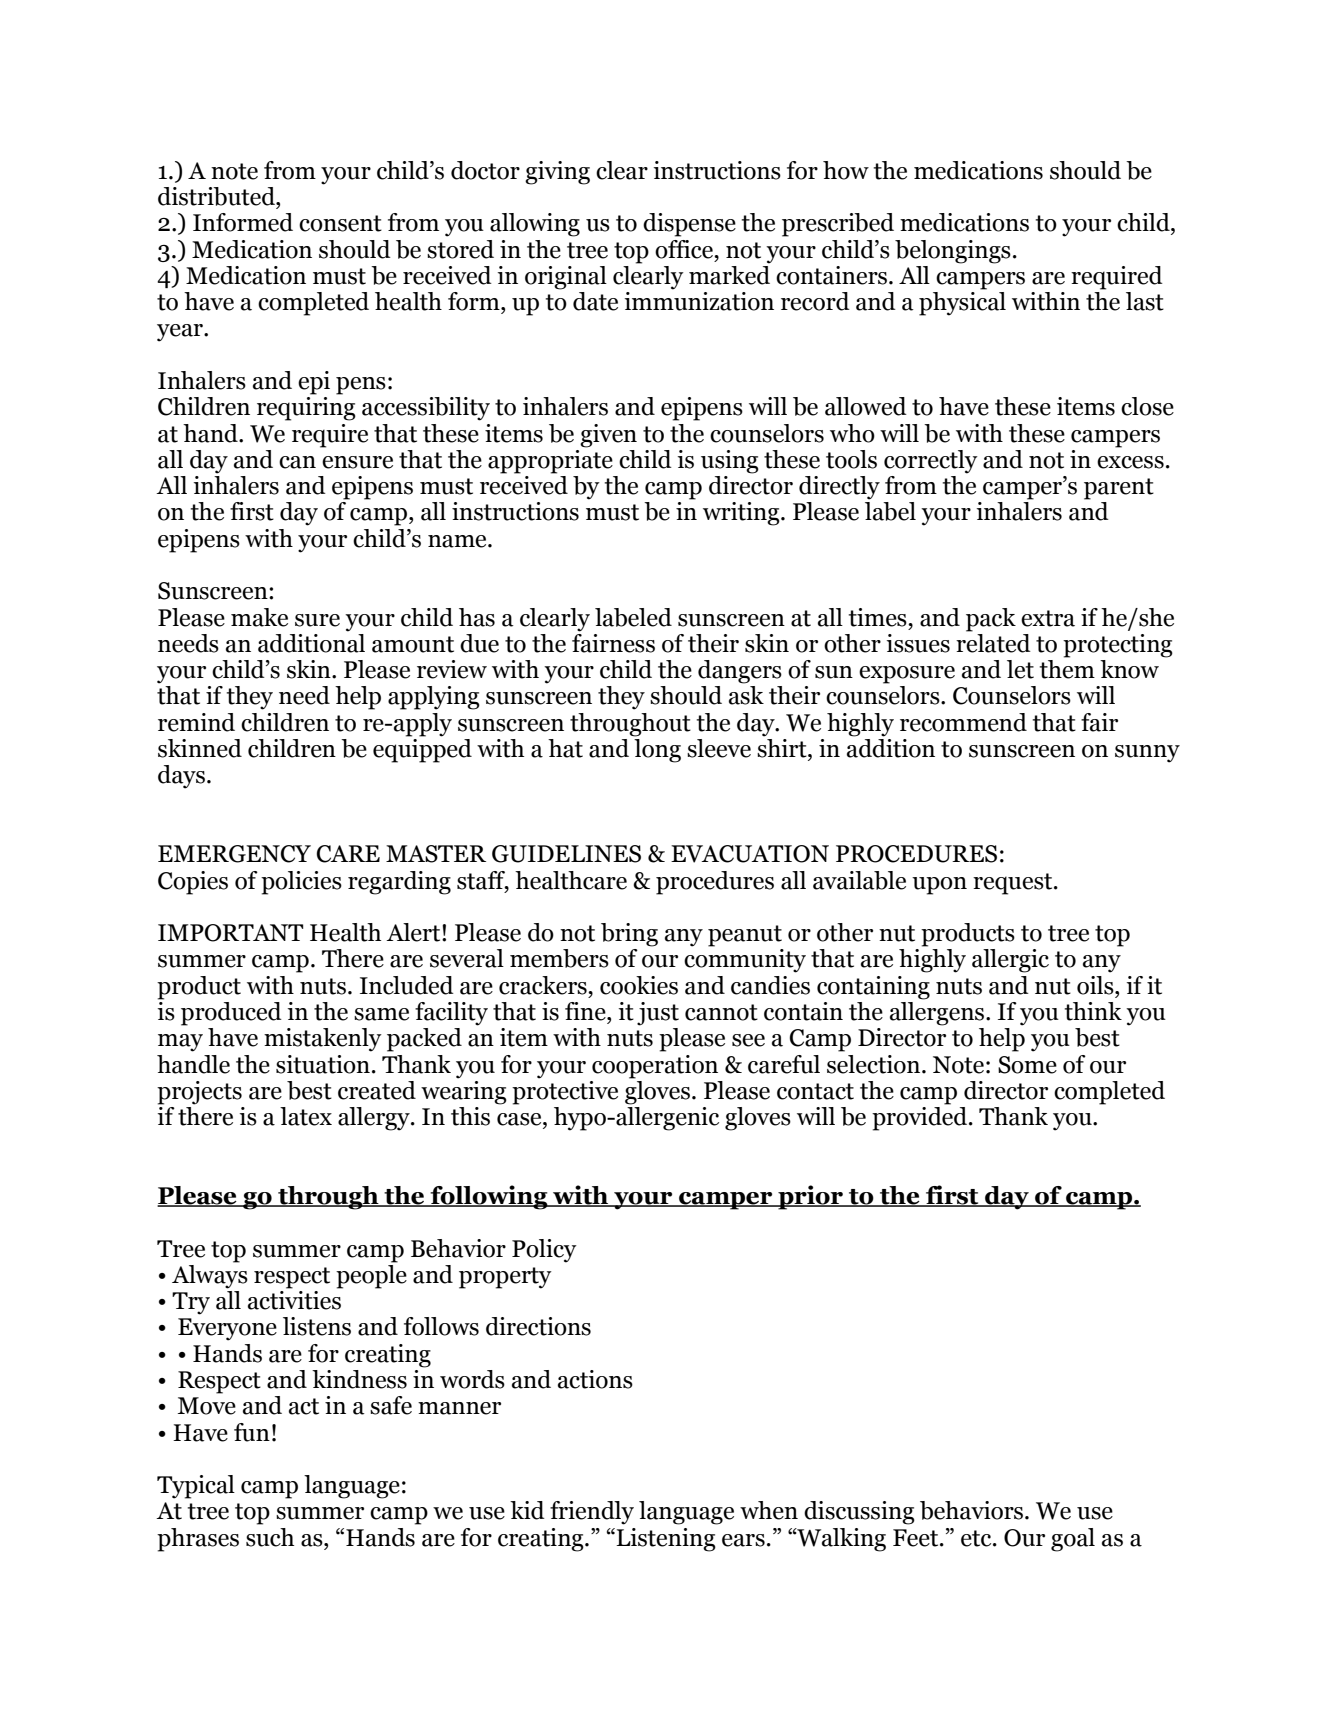 Image resolution: width=1340 pixels, height=1735 pixels. Describe the element at coordinates (1073, 1540) in the page. I see `goal` at that location.
